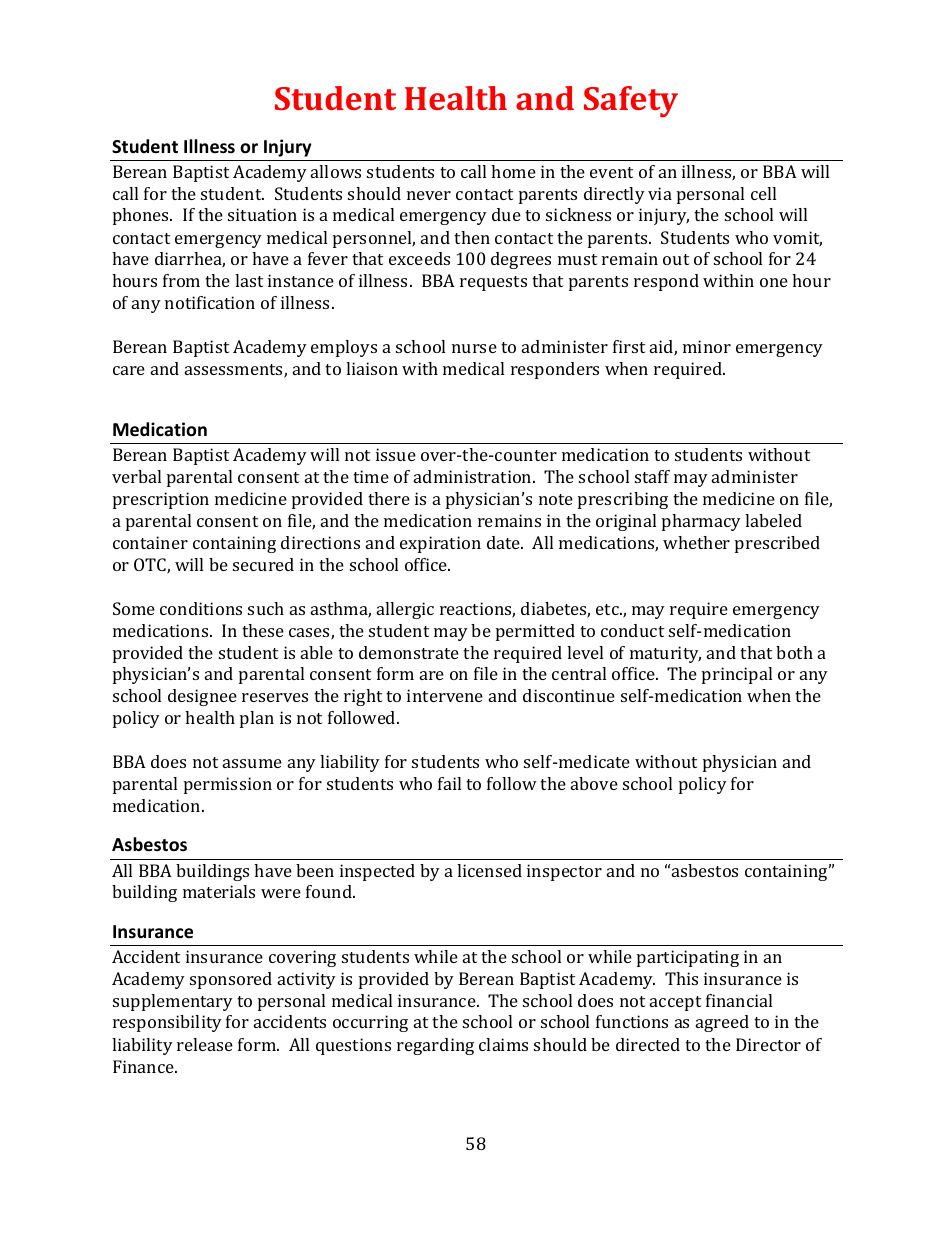  Describe the element at coordinates (275, 697) in the page. I see `reserves` at that location.
